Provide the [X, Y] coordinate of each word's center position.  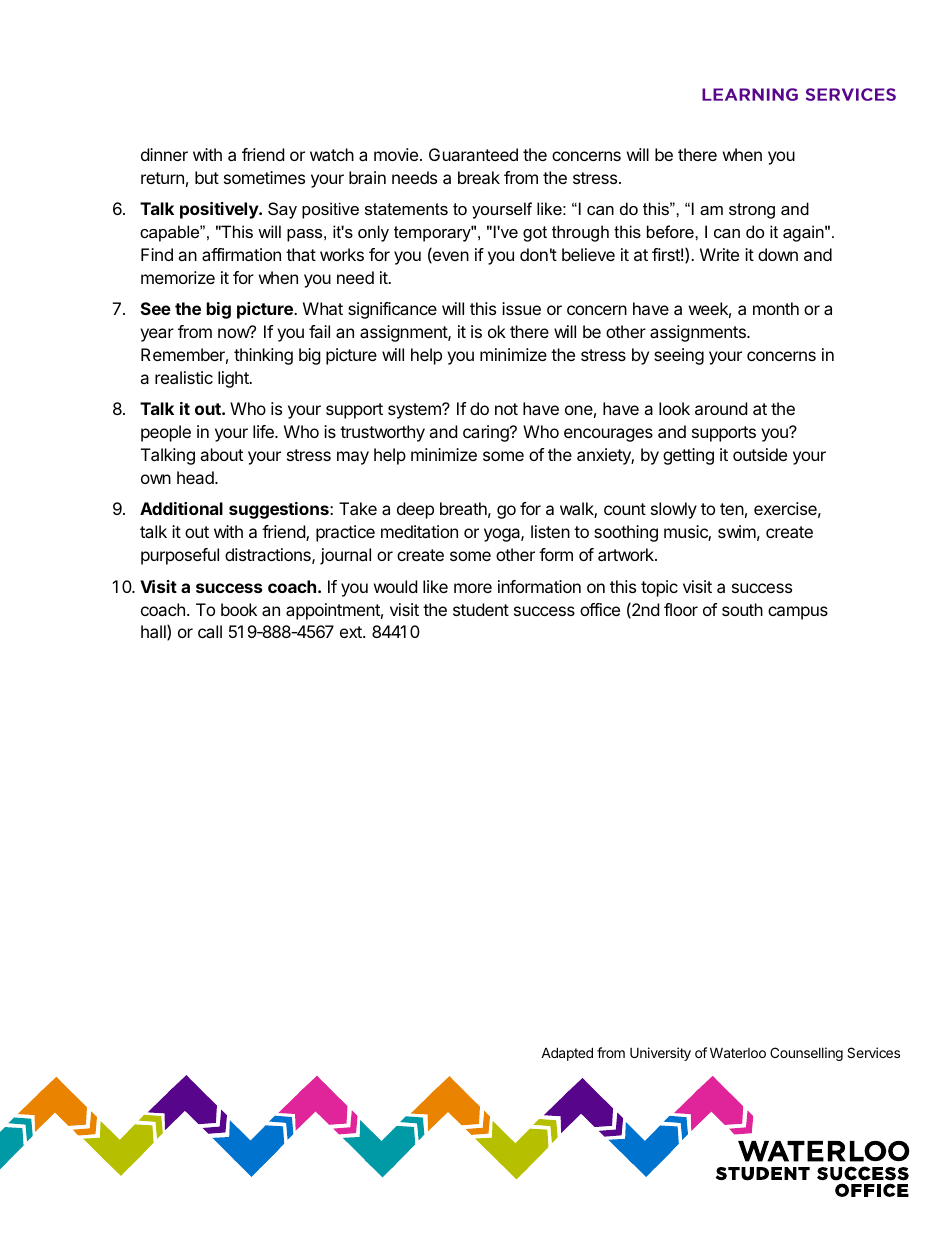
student [481, 609]
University [660, 1054]
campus [798, 613]
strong [752, 211]
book [239, 609]
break [479, 177]
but [207, 177]
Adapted [567, 1054]
